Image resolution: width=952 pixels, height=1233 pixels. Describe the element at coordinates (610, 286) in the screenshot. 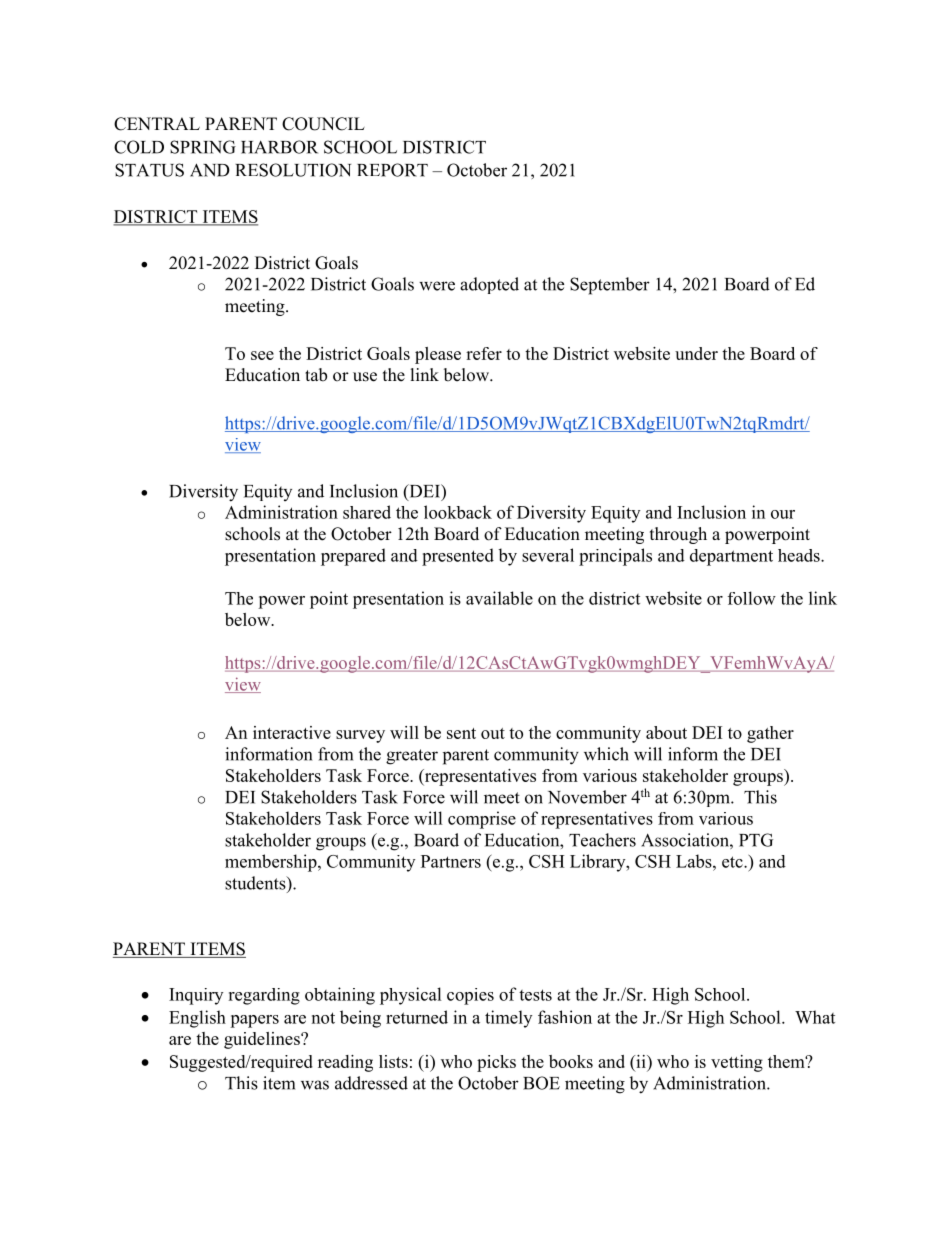

I see `September` at that location.
